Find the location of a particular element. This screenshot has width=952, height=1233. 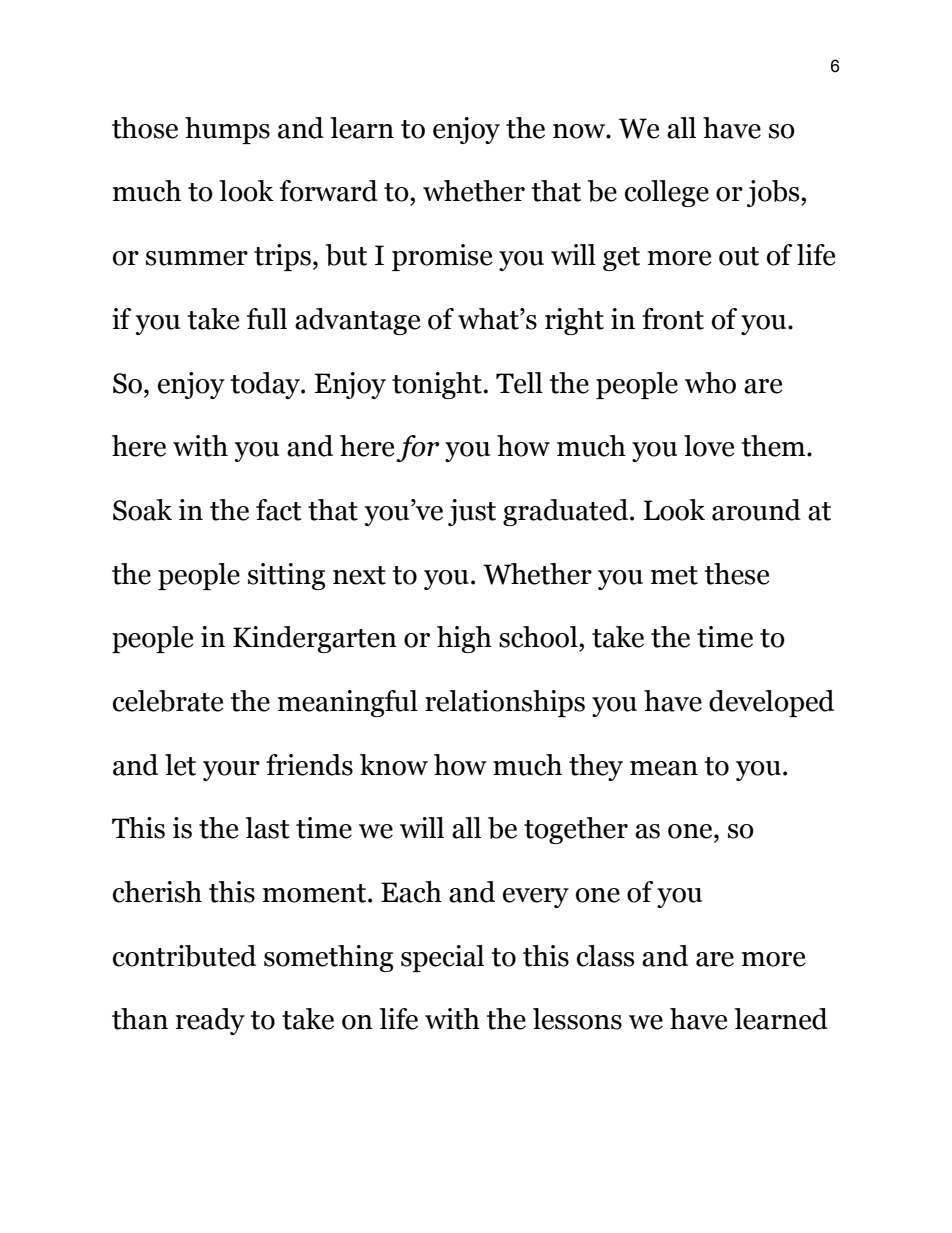

just is located at coordinates (472, 512).
